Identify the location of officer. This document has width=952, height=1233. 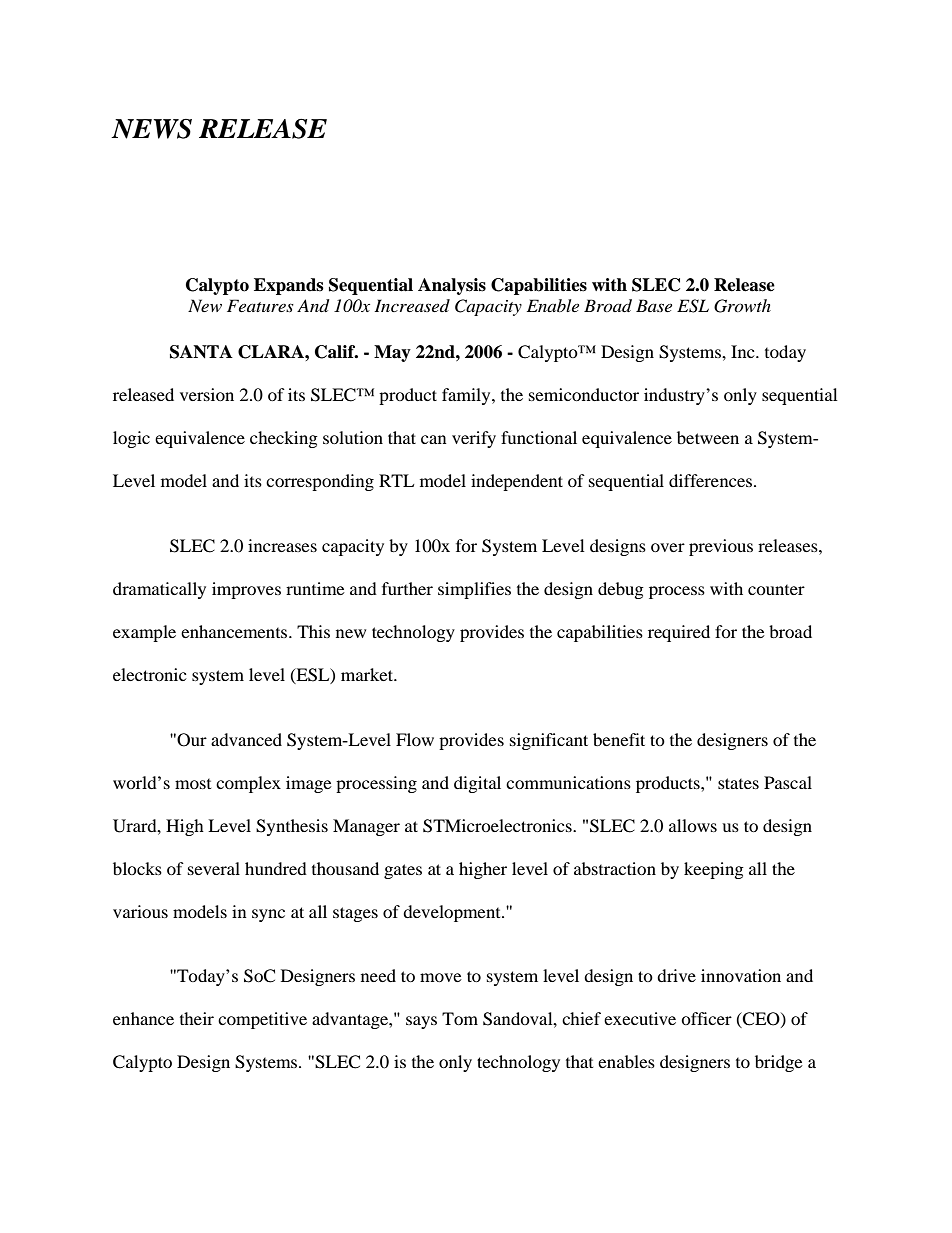
(706, 1018).
